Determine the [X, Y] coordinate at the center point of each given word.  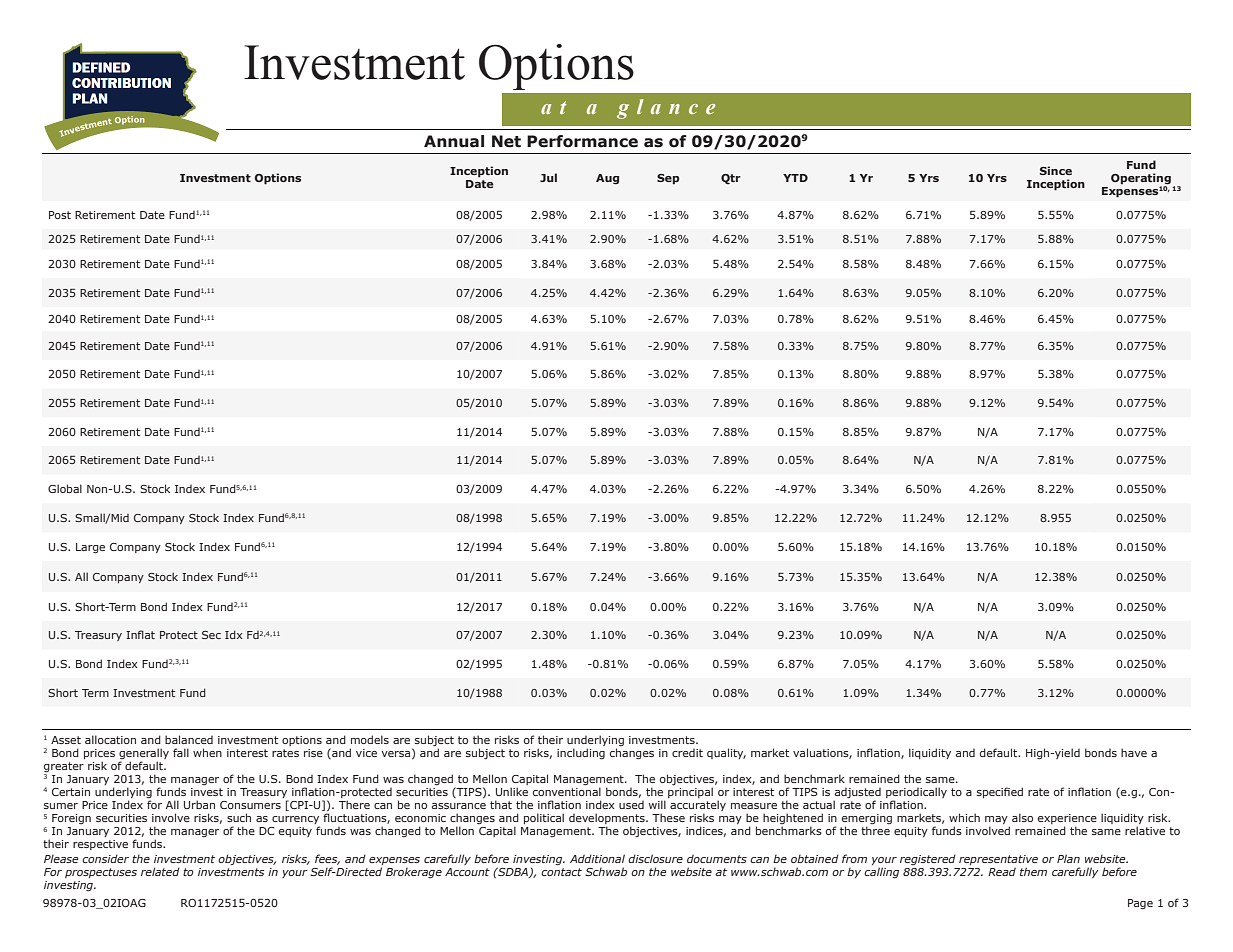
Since [1056, 170]
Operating [1141, 179]
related [160, 871]
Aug [607, 179]
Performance [582, 141]
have [1134, 752]
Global [65, 488]
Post [60, 215]
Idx [233, 634]
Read [1002, 871]
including [581, 754]
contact [561, 872]
